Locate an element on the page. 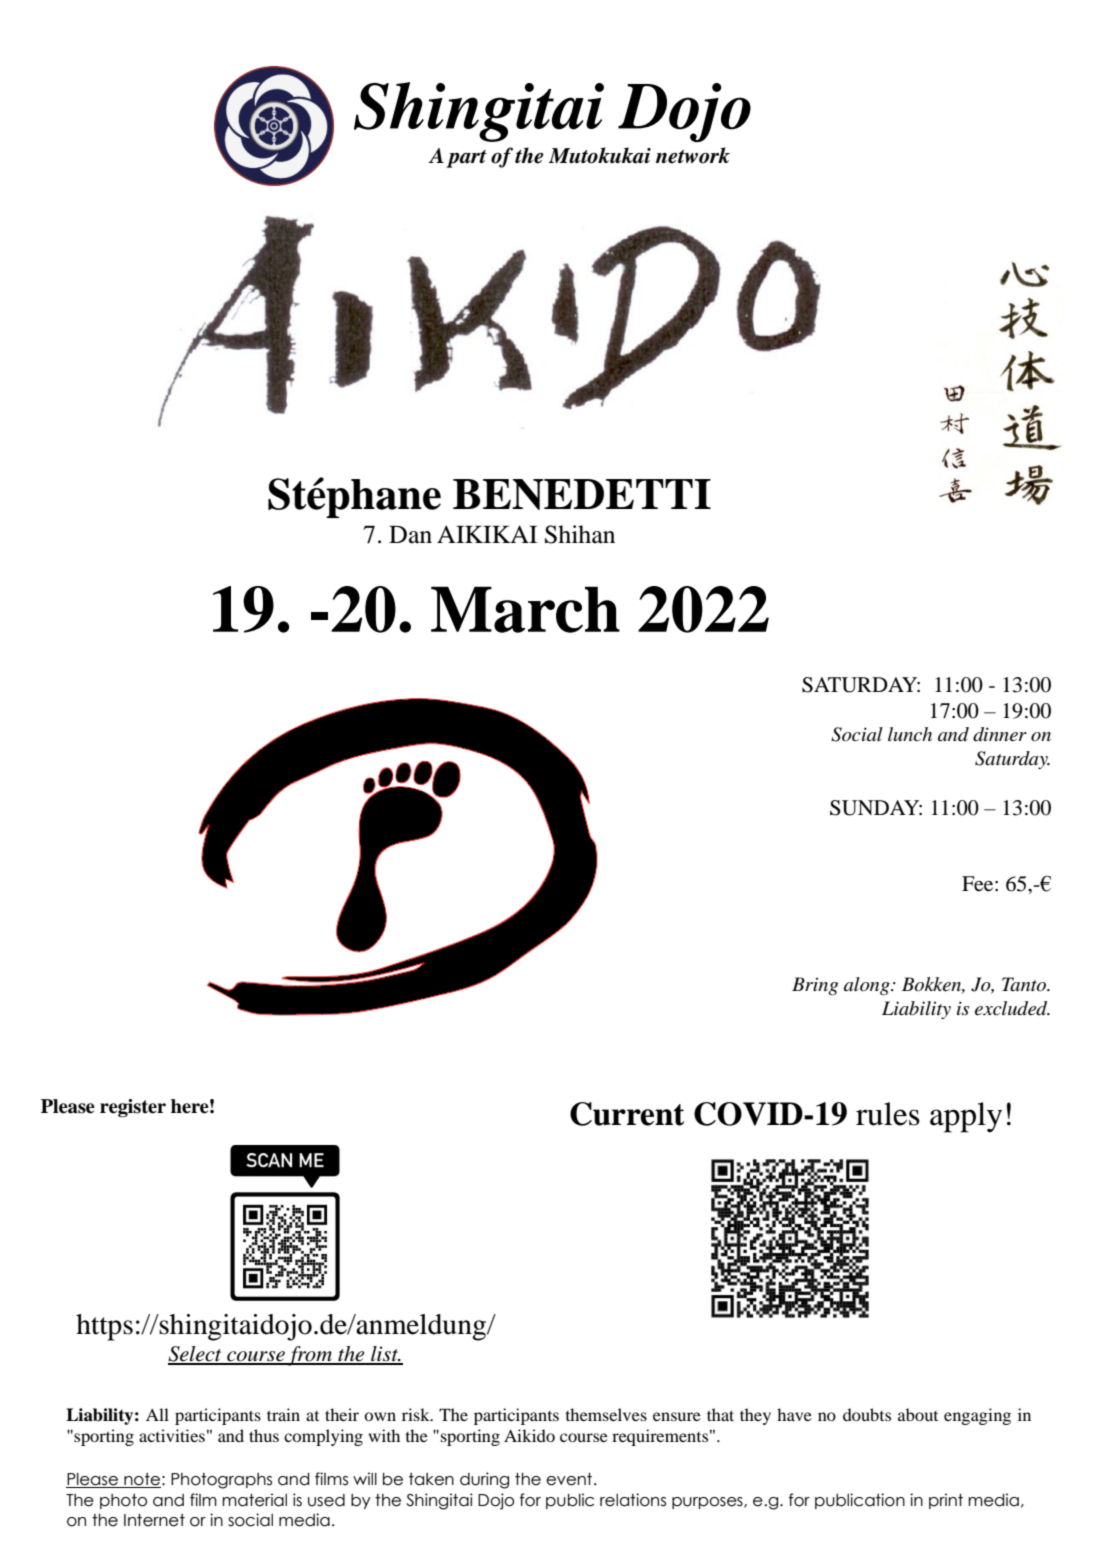 Image resolution: width=1098 pixels, height=1553 pixels. network is located at coordinates (693, 155).
